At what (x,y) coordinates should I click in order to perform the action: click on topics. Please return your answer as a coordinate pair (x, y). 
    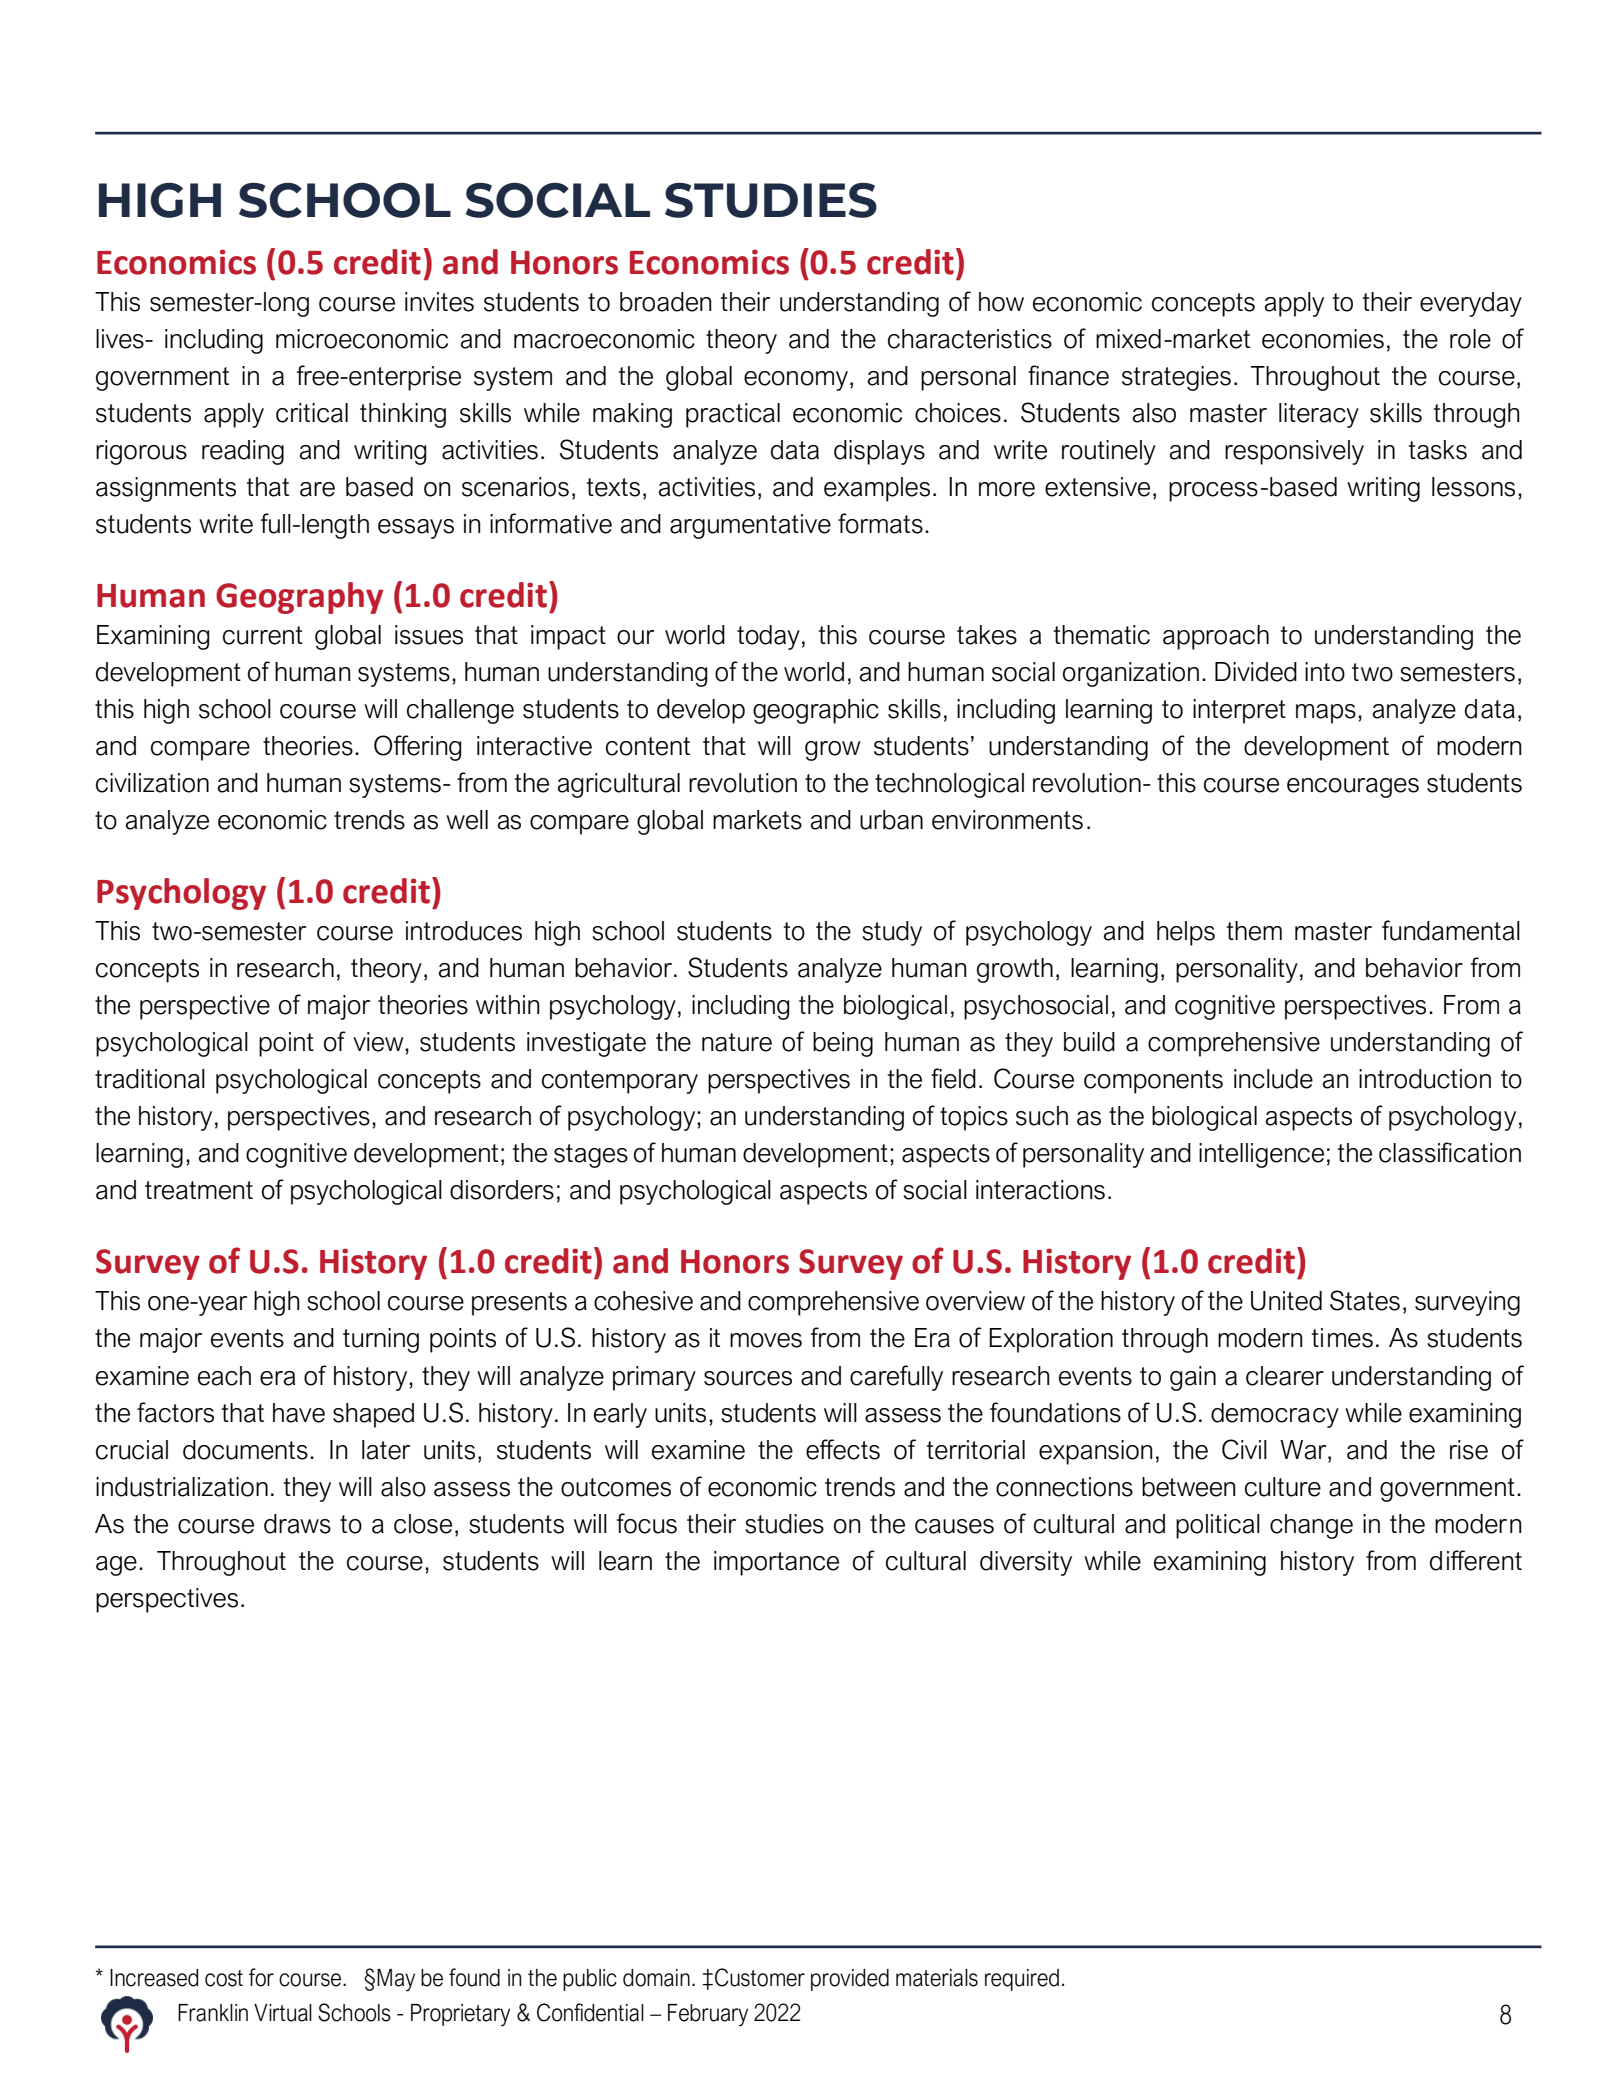
    Looking at the image, I should click on (974, 1118).
